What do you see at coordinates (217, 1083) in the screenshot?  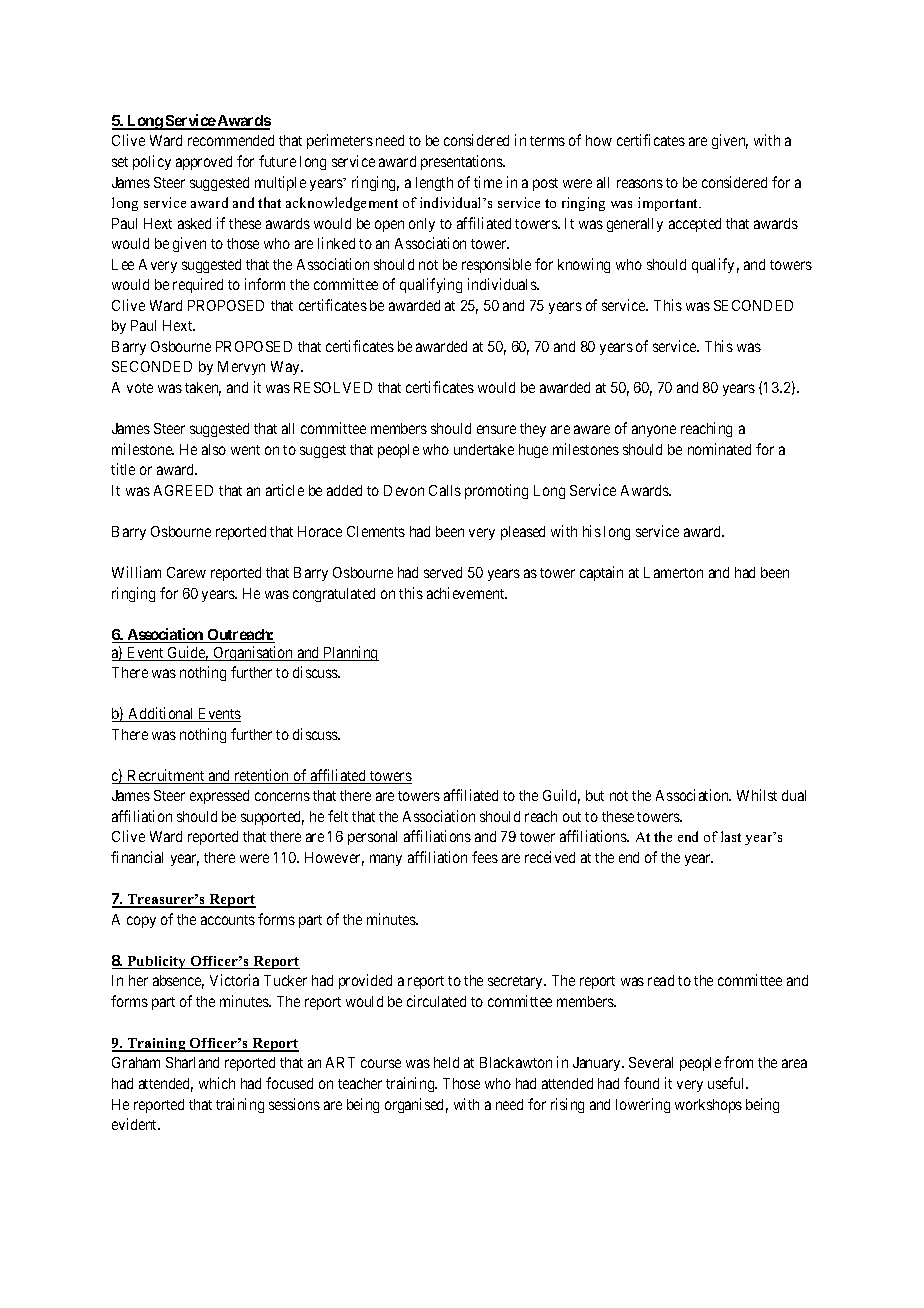 I see `which` at bounding box center [217, 1083].
